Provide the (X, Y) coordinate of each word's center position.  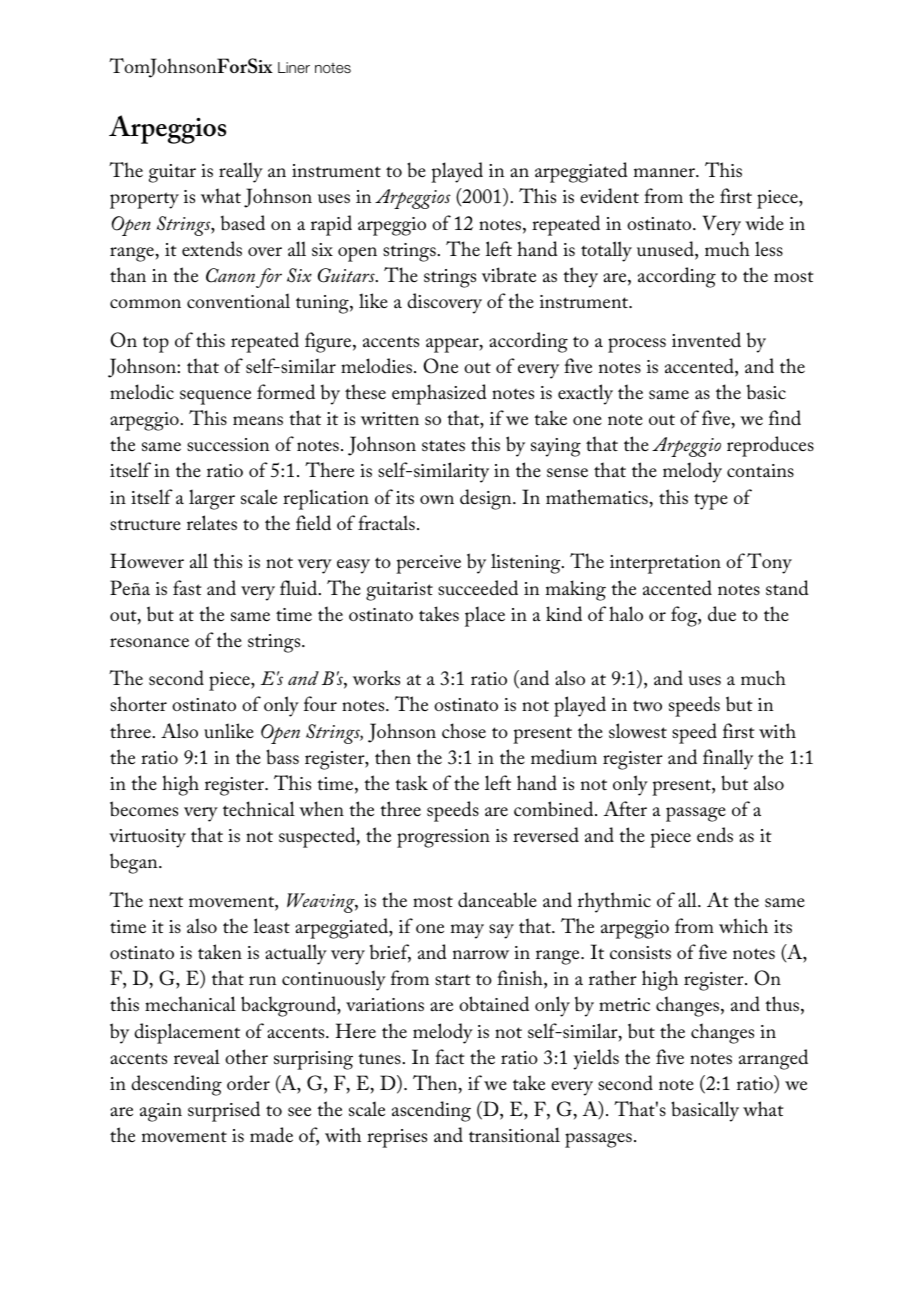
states (443, 446)
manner (665, 172)
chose (464, 730)
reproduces (770, 446)
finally (728, 759)
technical (259, 809)
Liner (294, 67)
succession (228, 445)
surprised (224, 1111)
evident (609, 196)
